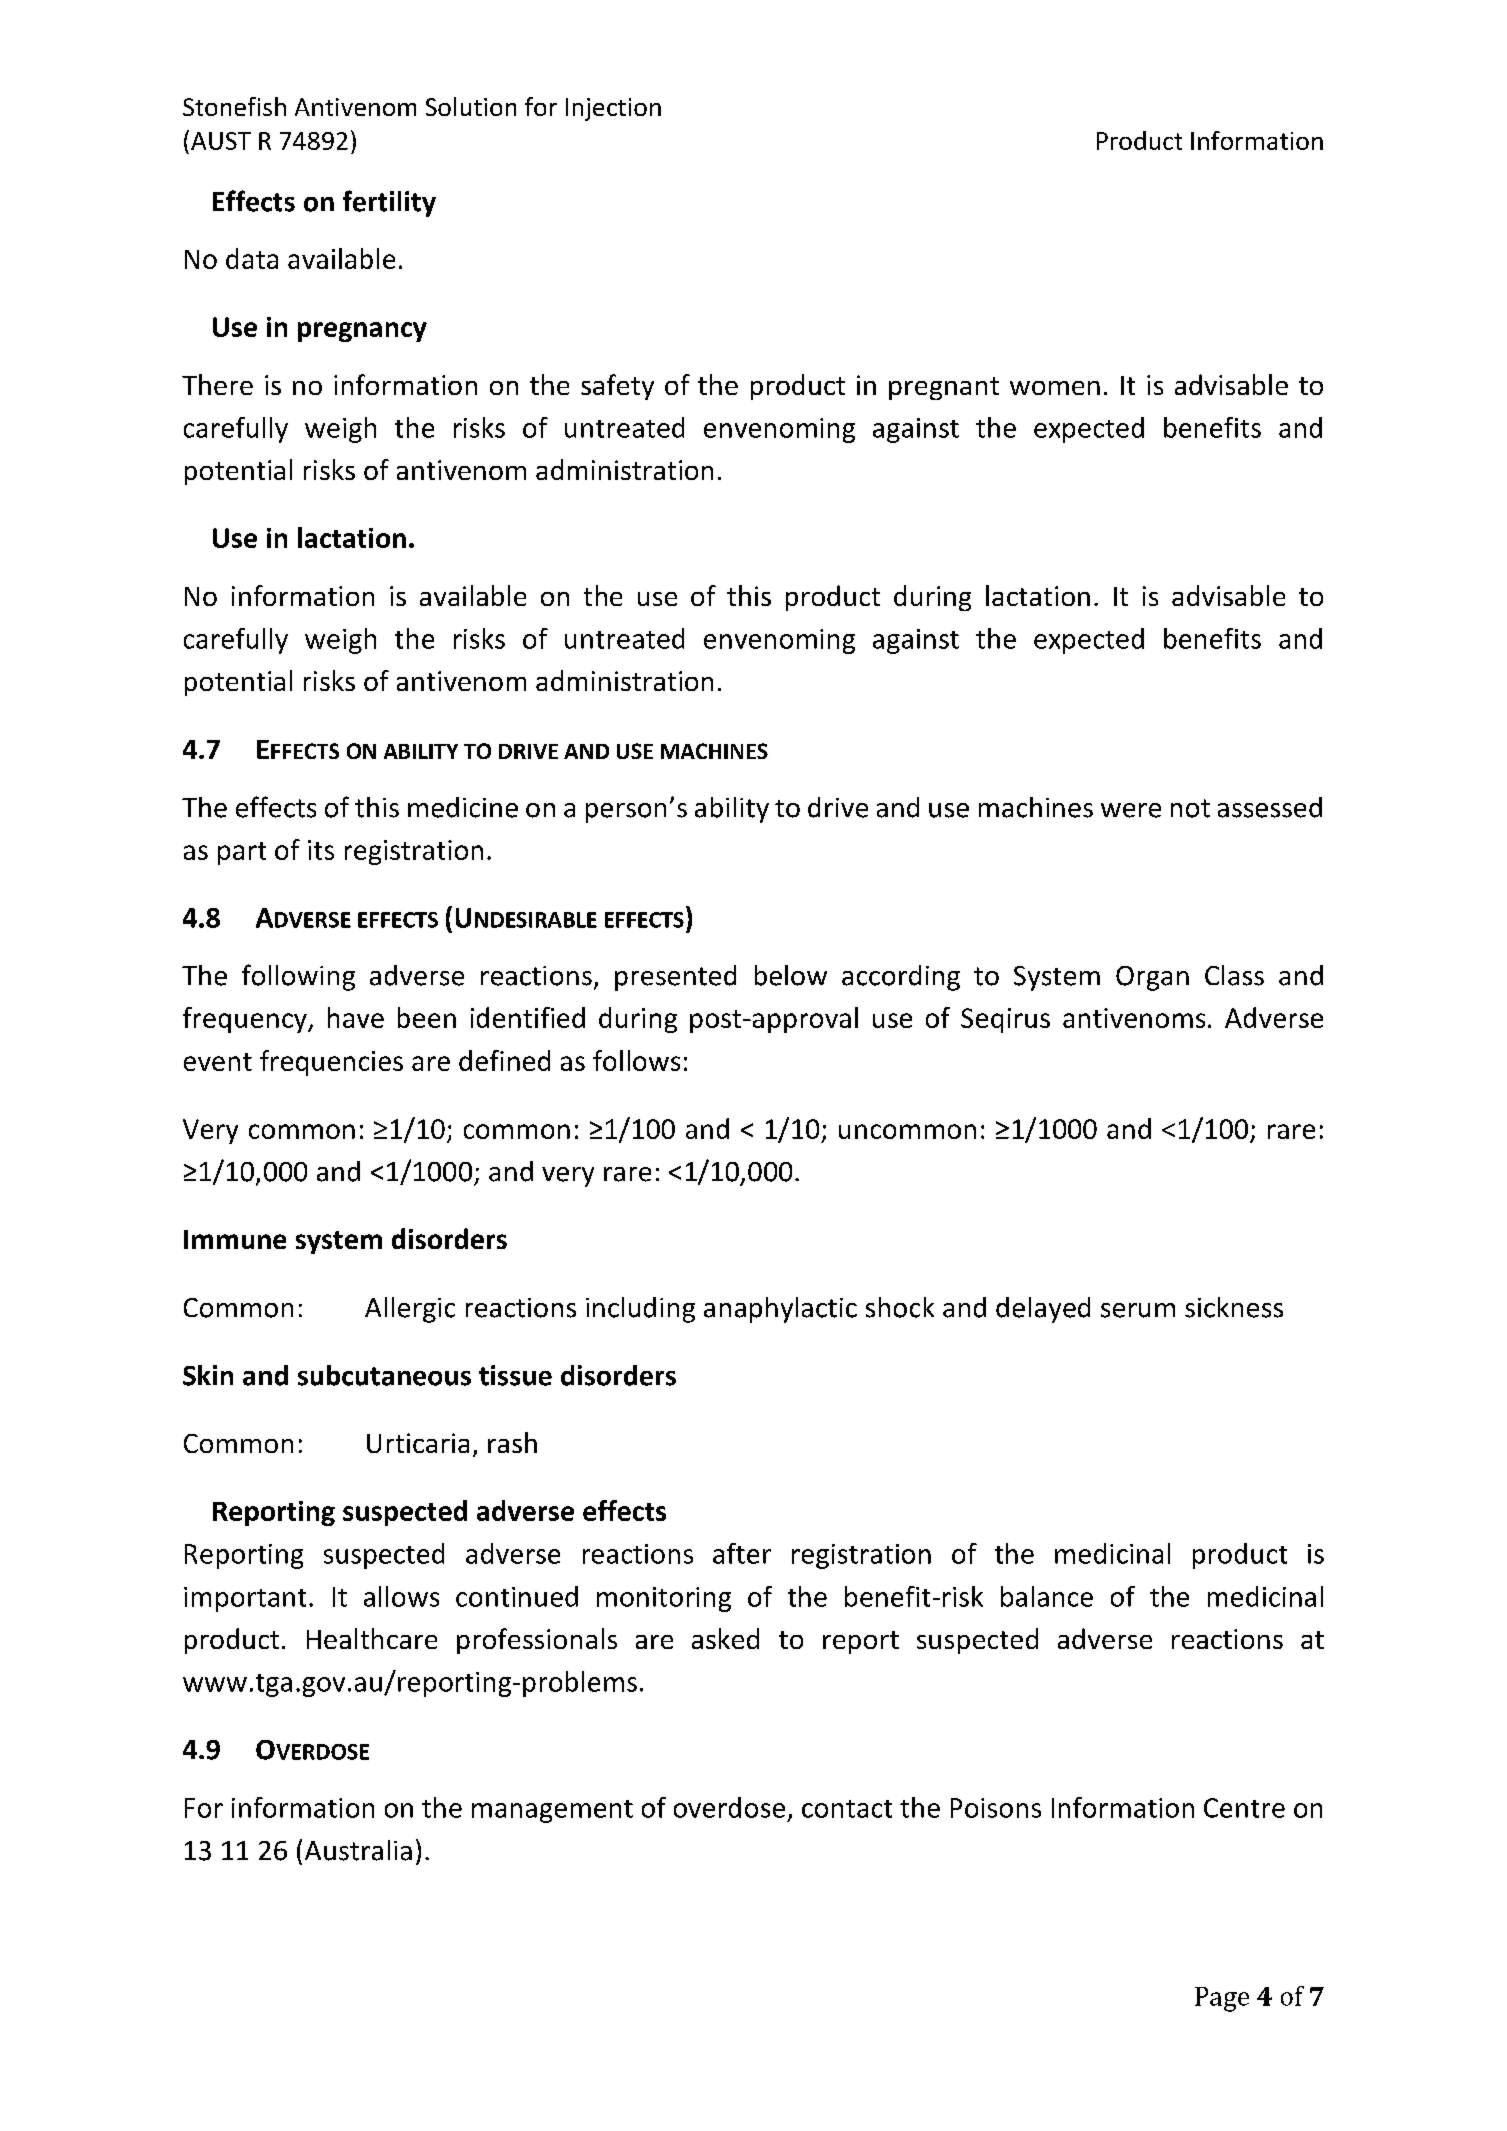 The image size is (1507, 2131). Describe the element at coordinates (791, 975) in the screenshot. I see `below` at that location.
